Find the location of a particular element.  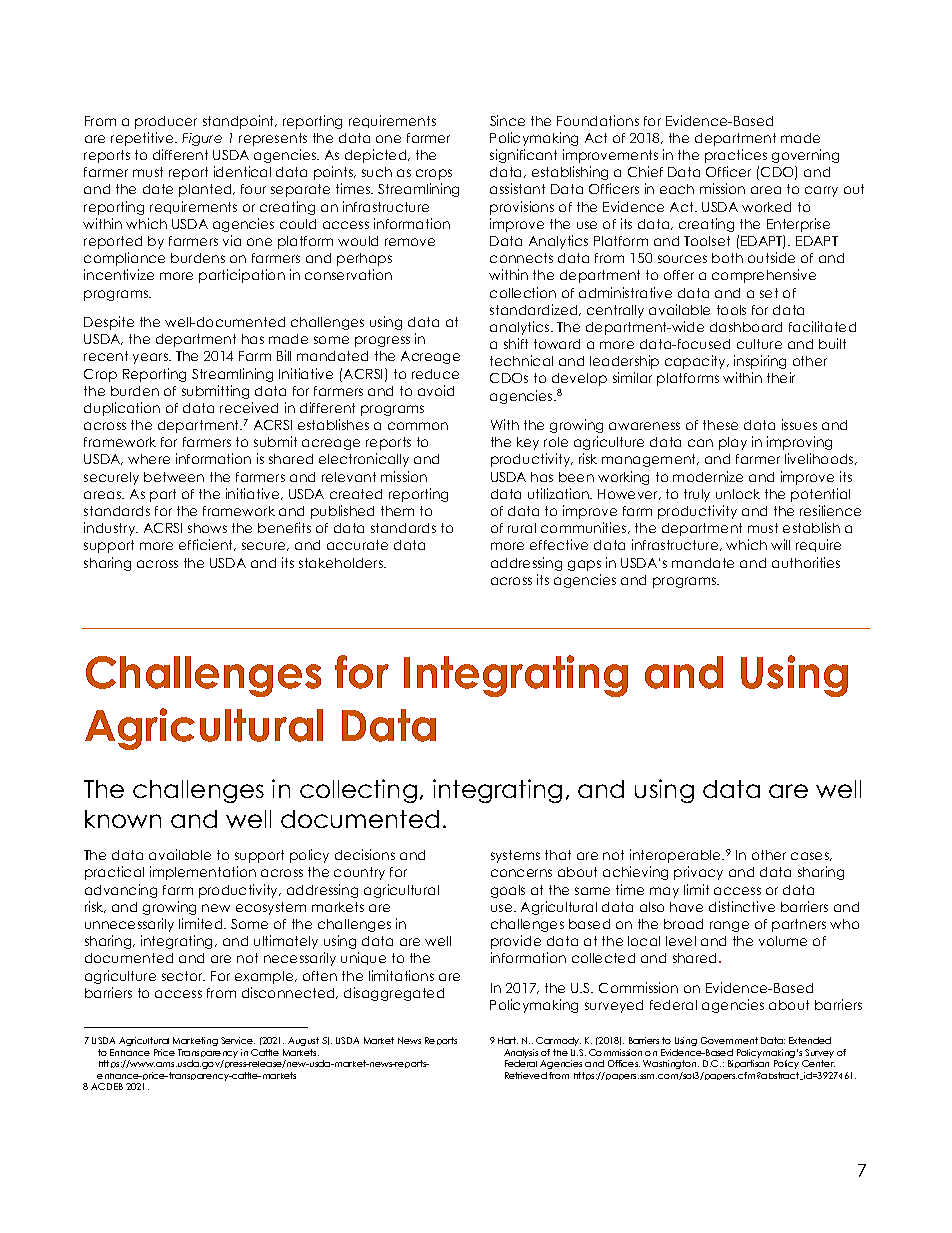

practices is located at coordinates (736, 156).
